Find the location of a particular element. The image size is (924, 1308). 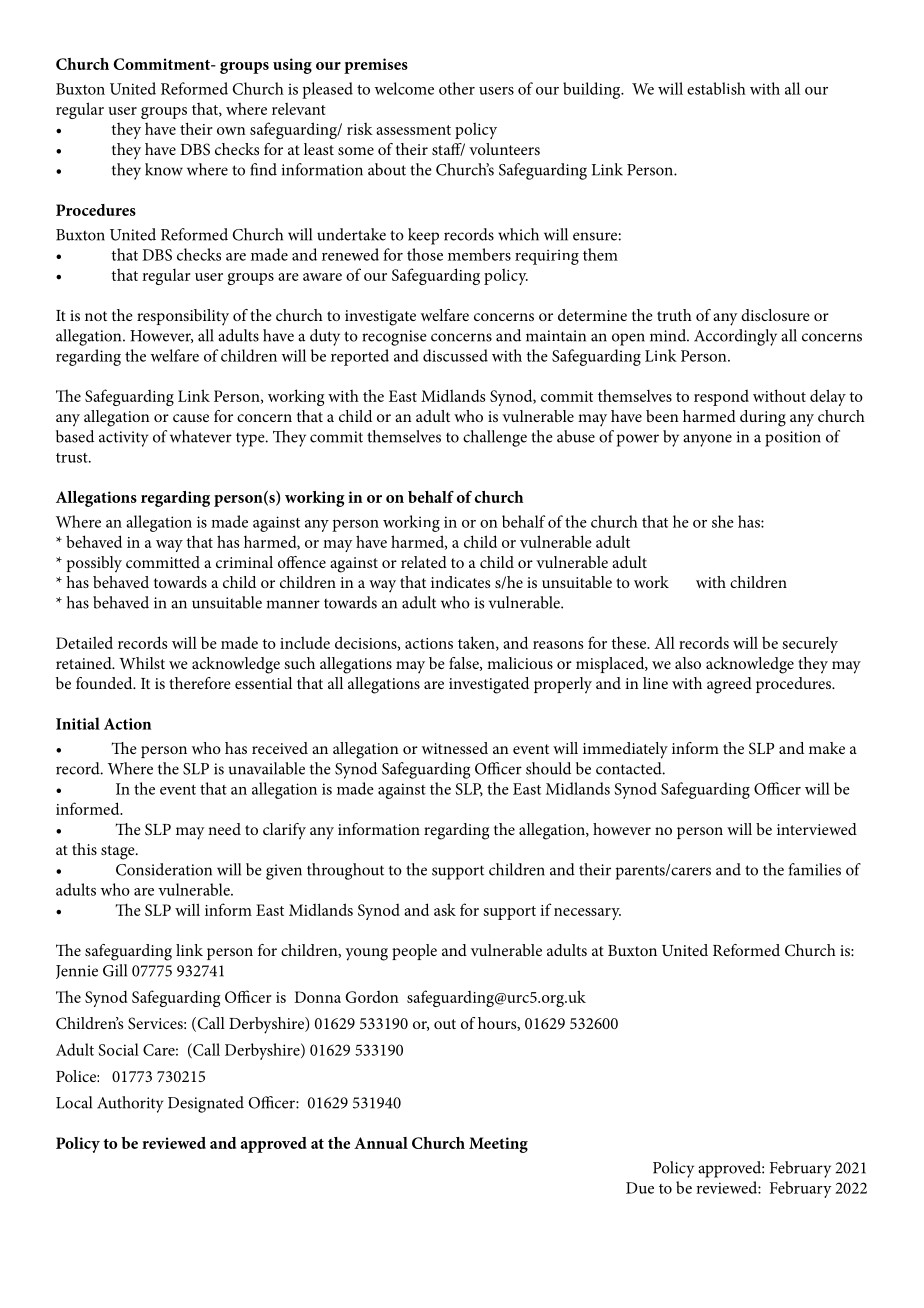

Meeting is located at coordinates (498, 1145).
